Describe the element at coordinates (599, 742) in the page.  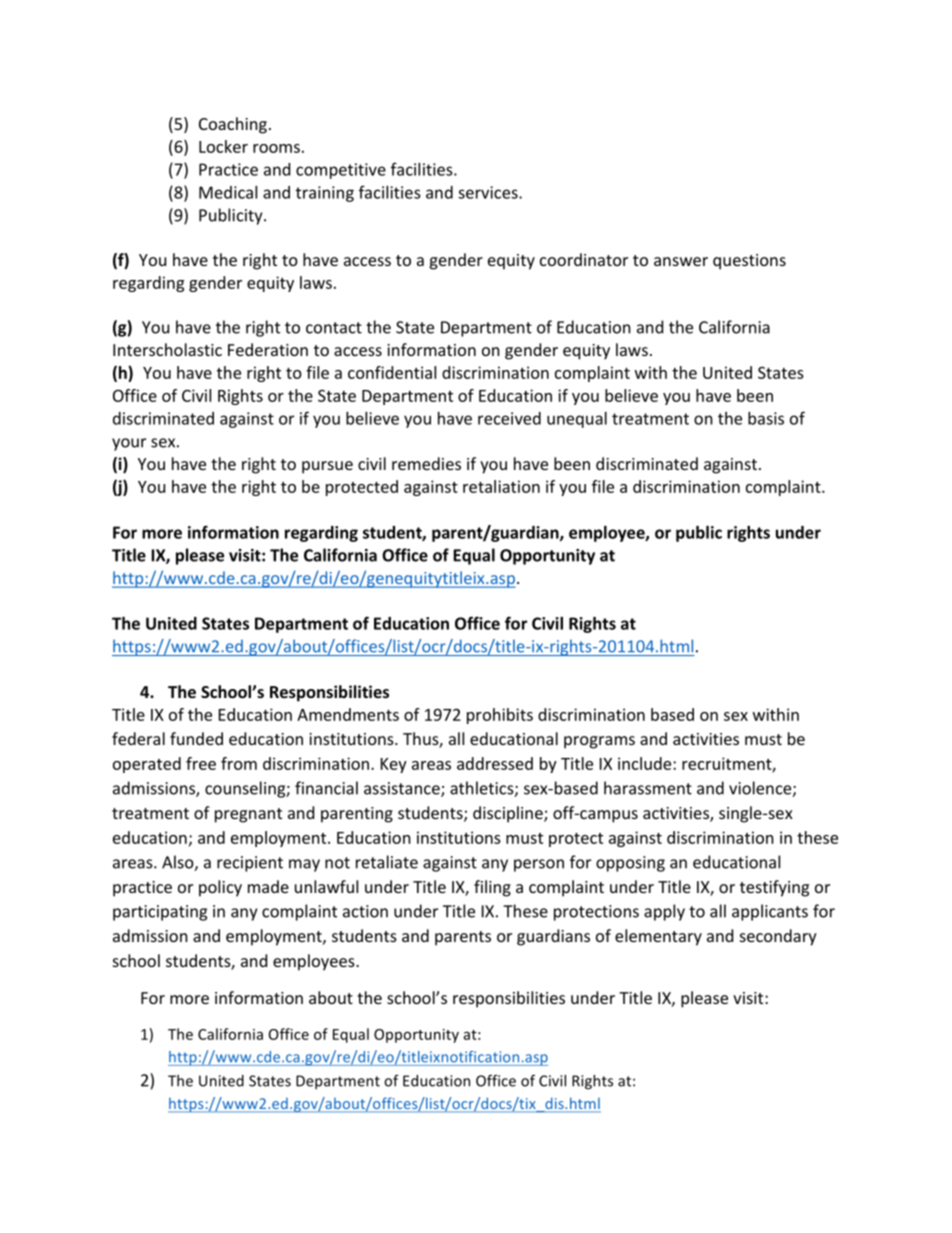
I see `programs` at that location.
